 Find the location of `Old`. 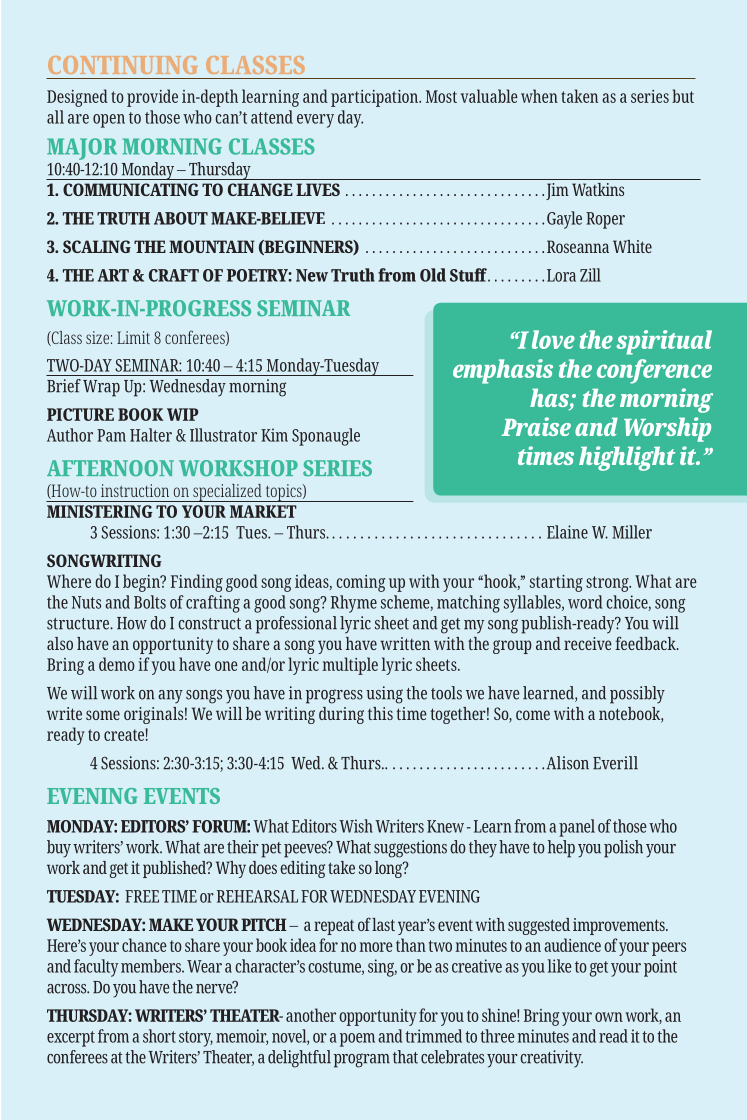

Old is located at coordinates (433, 275).
